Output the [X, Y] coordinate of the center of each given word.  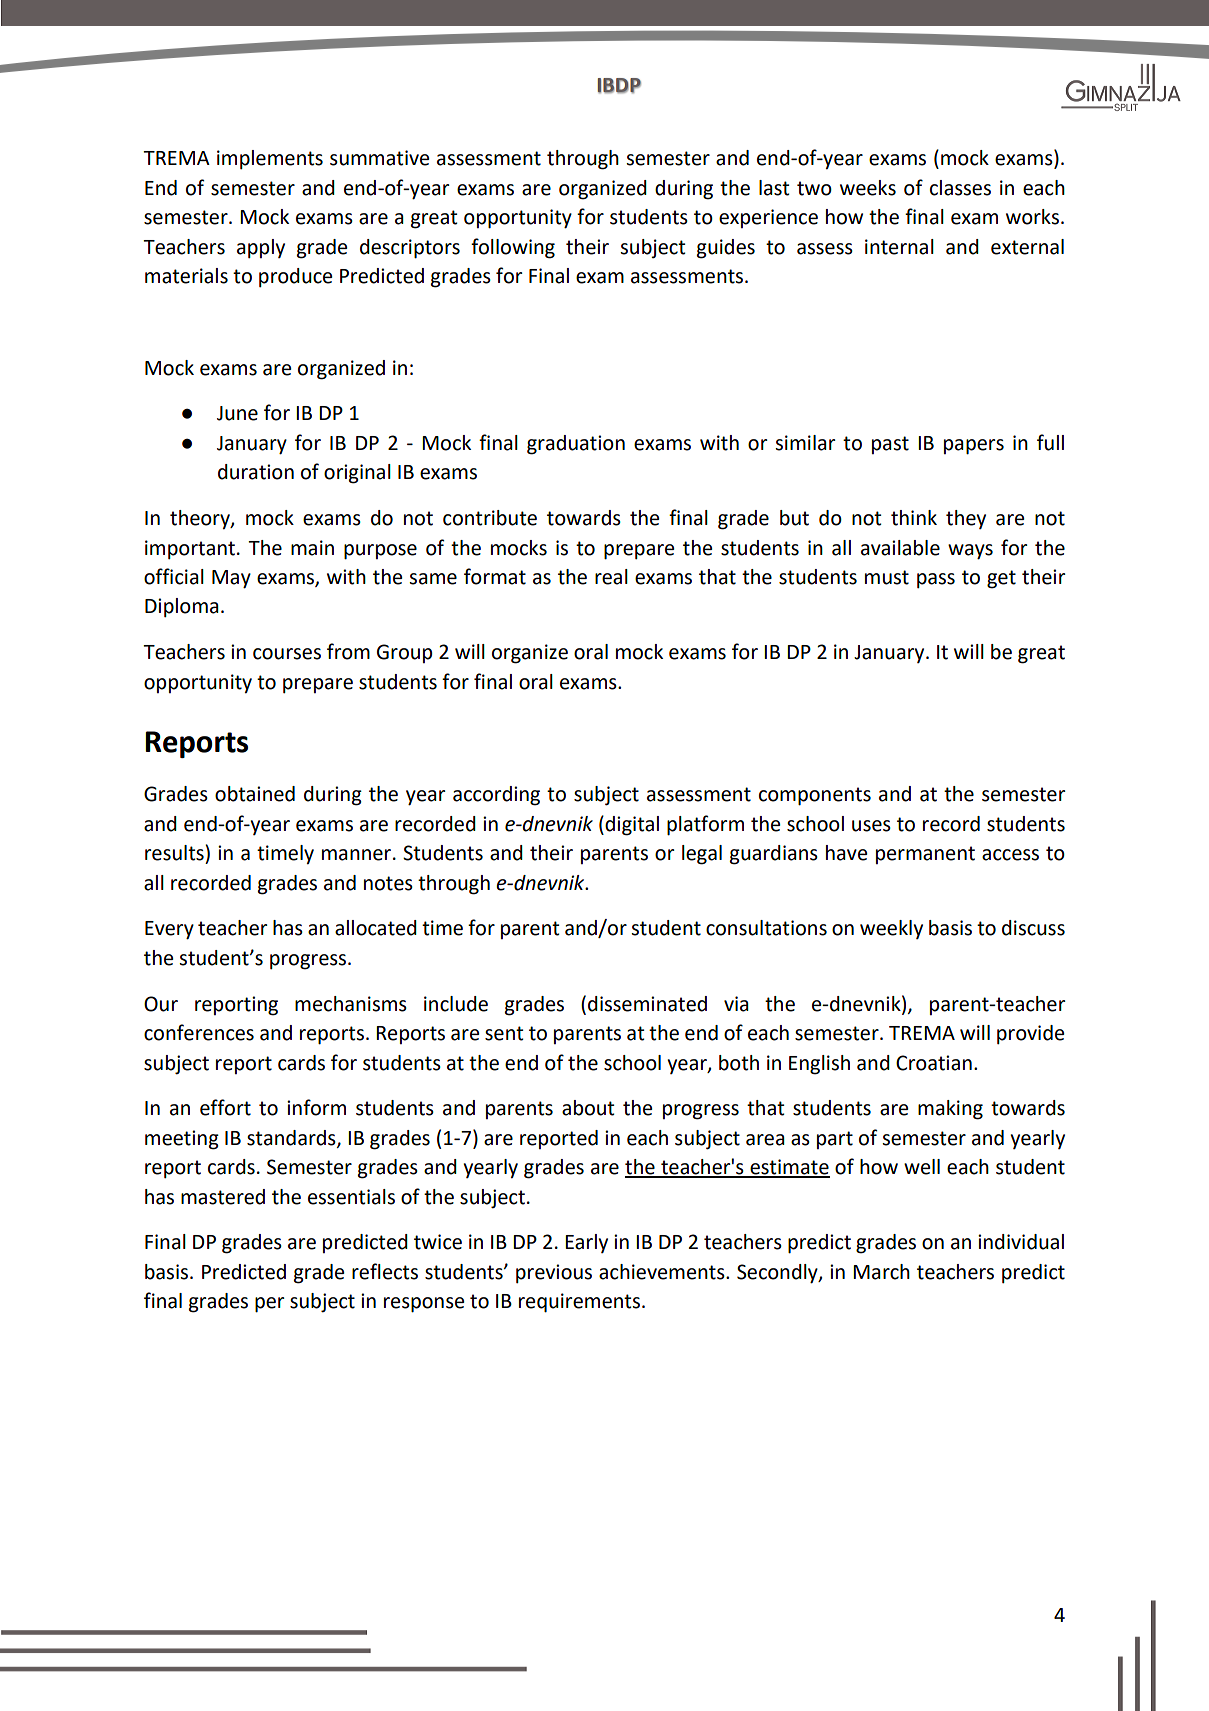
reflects [385, 1271]
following [513, 248]
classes [960, 188]
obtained [255, 794]
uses [871, 826]
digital [631, 826]
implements [270, 160]
